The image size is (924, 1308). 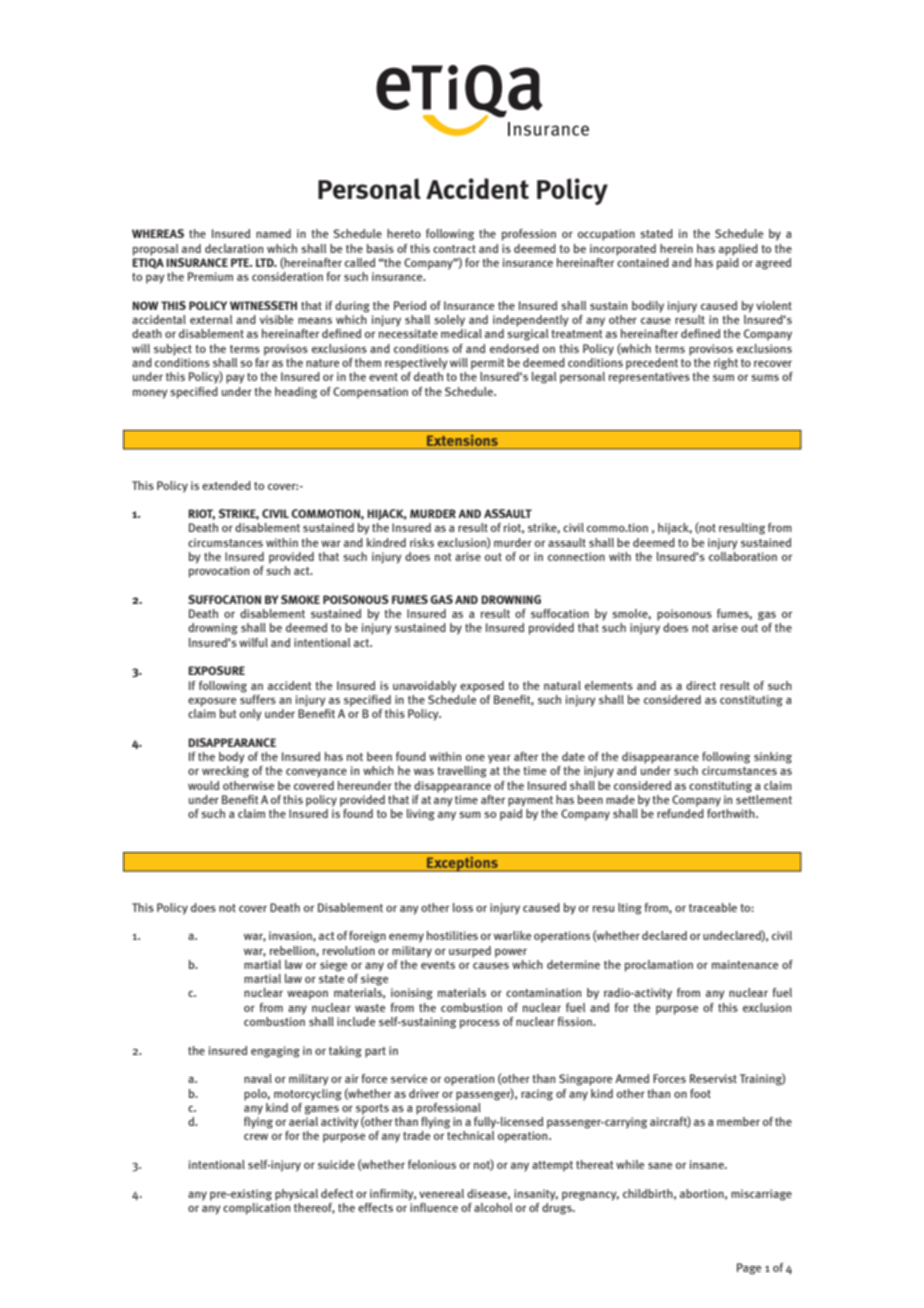 What do you see at coordinates (433, 1206) in the screenshot?
I see `influence` at bounding box center [433, 1206].
